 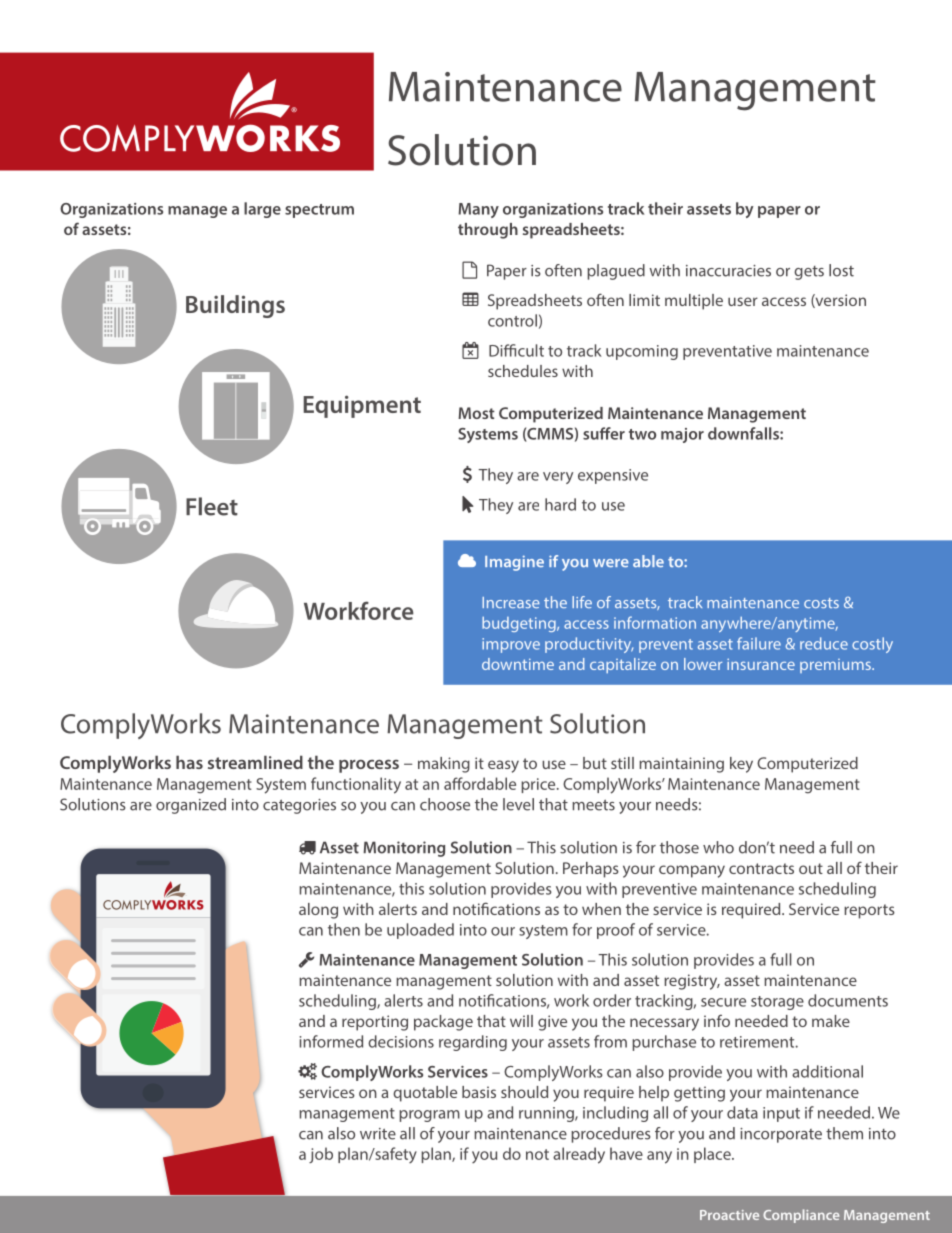 I want to click on level, so click(x=518, y=804).
